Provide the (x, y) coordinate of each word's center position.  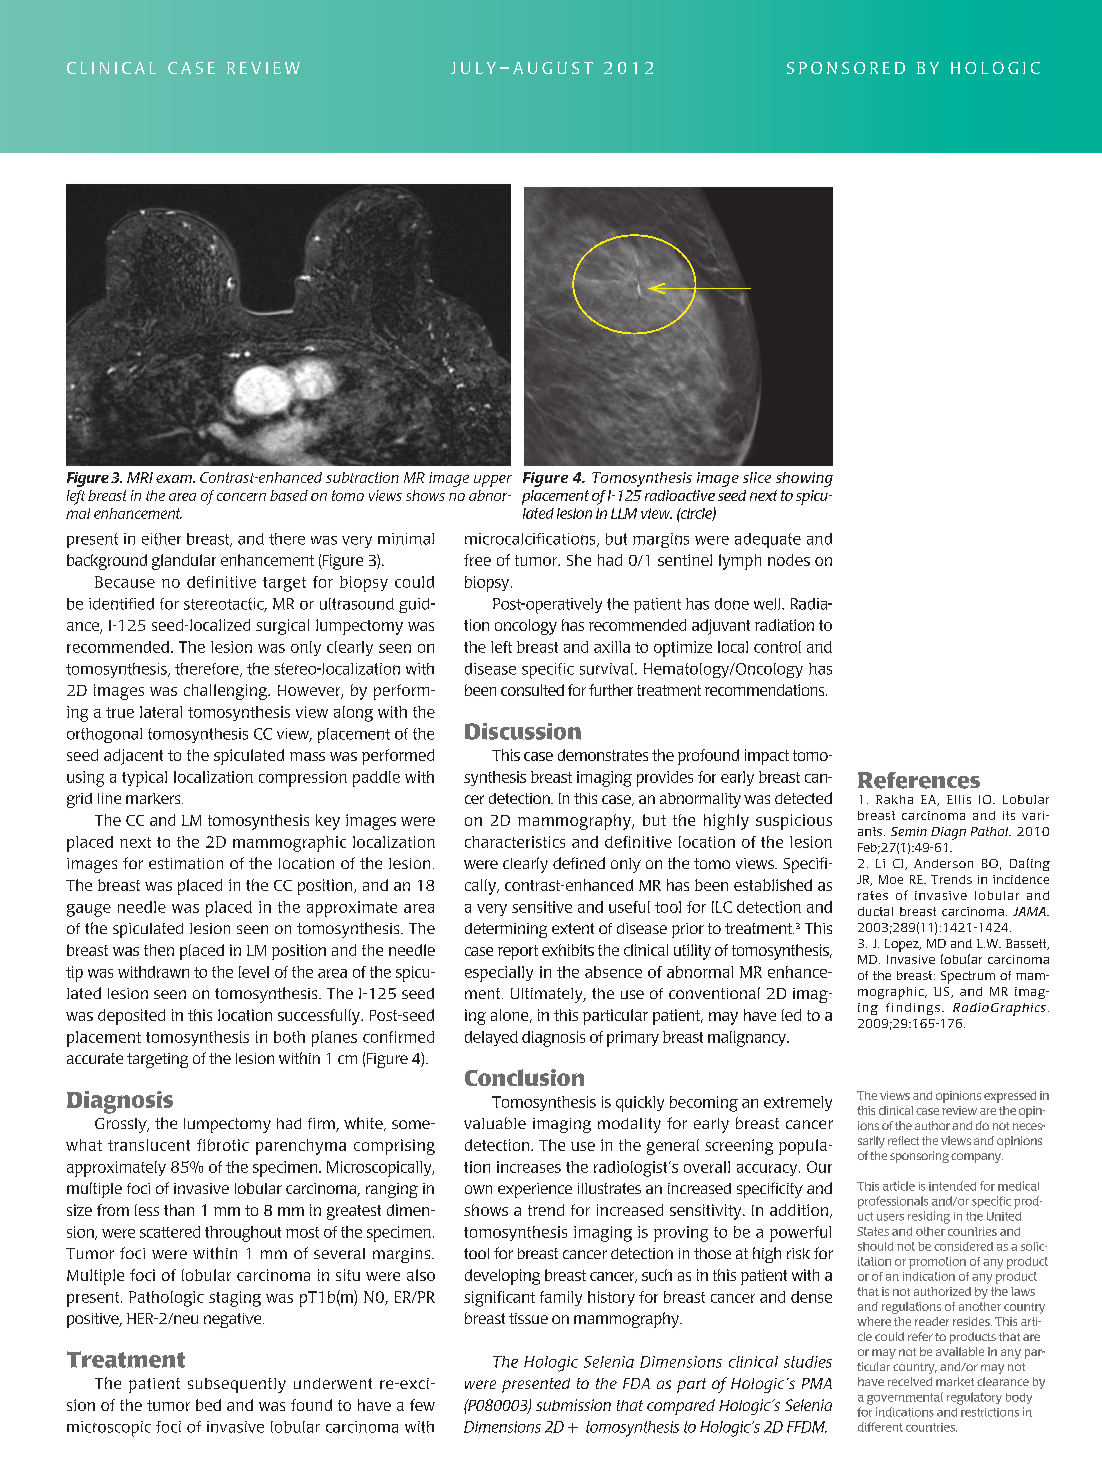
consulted (532, 690)
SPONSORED (846, 68)
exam (175, 479)
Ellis (959, 799)
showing (804, 479)
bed (208, 1405)
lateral (161, 712)
